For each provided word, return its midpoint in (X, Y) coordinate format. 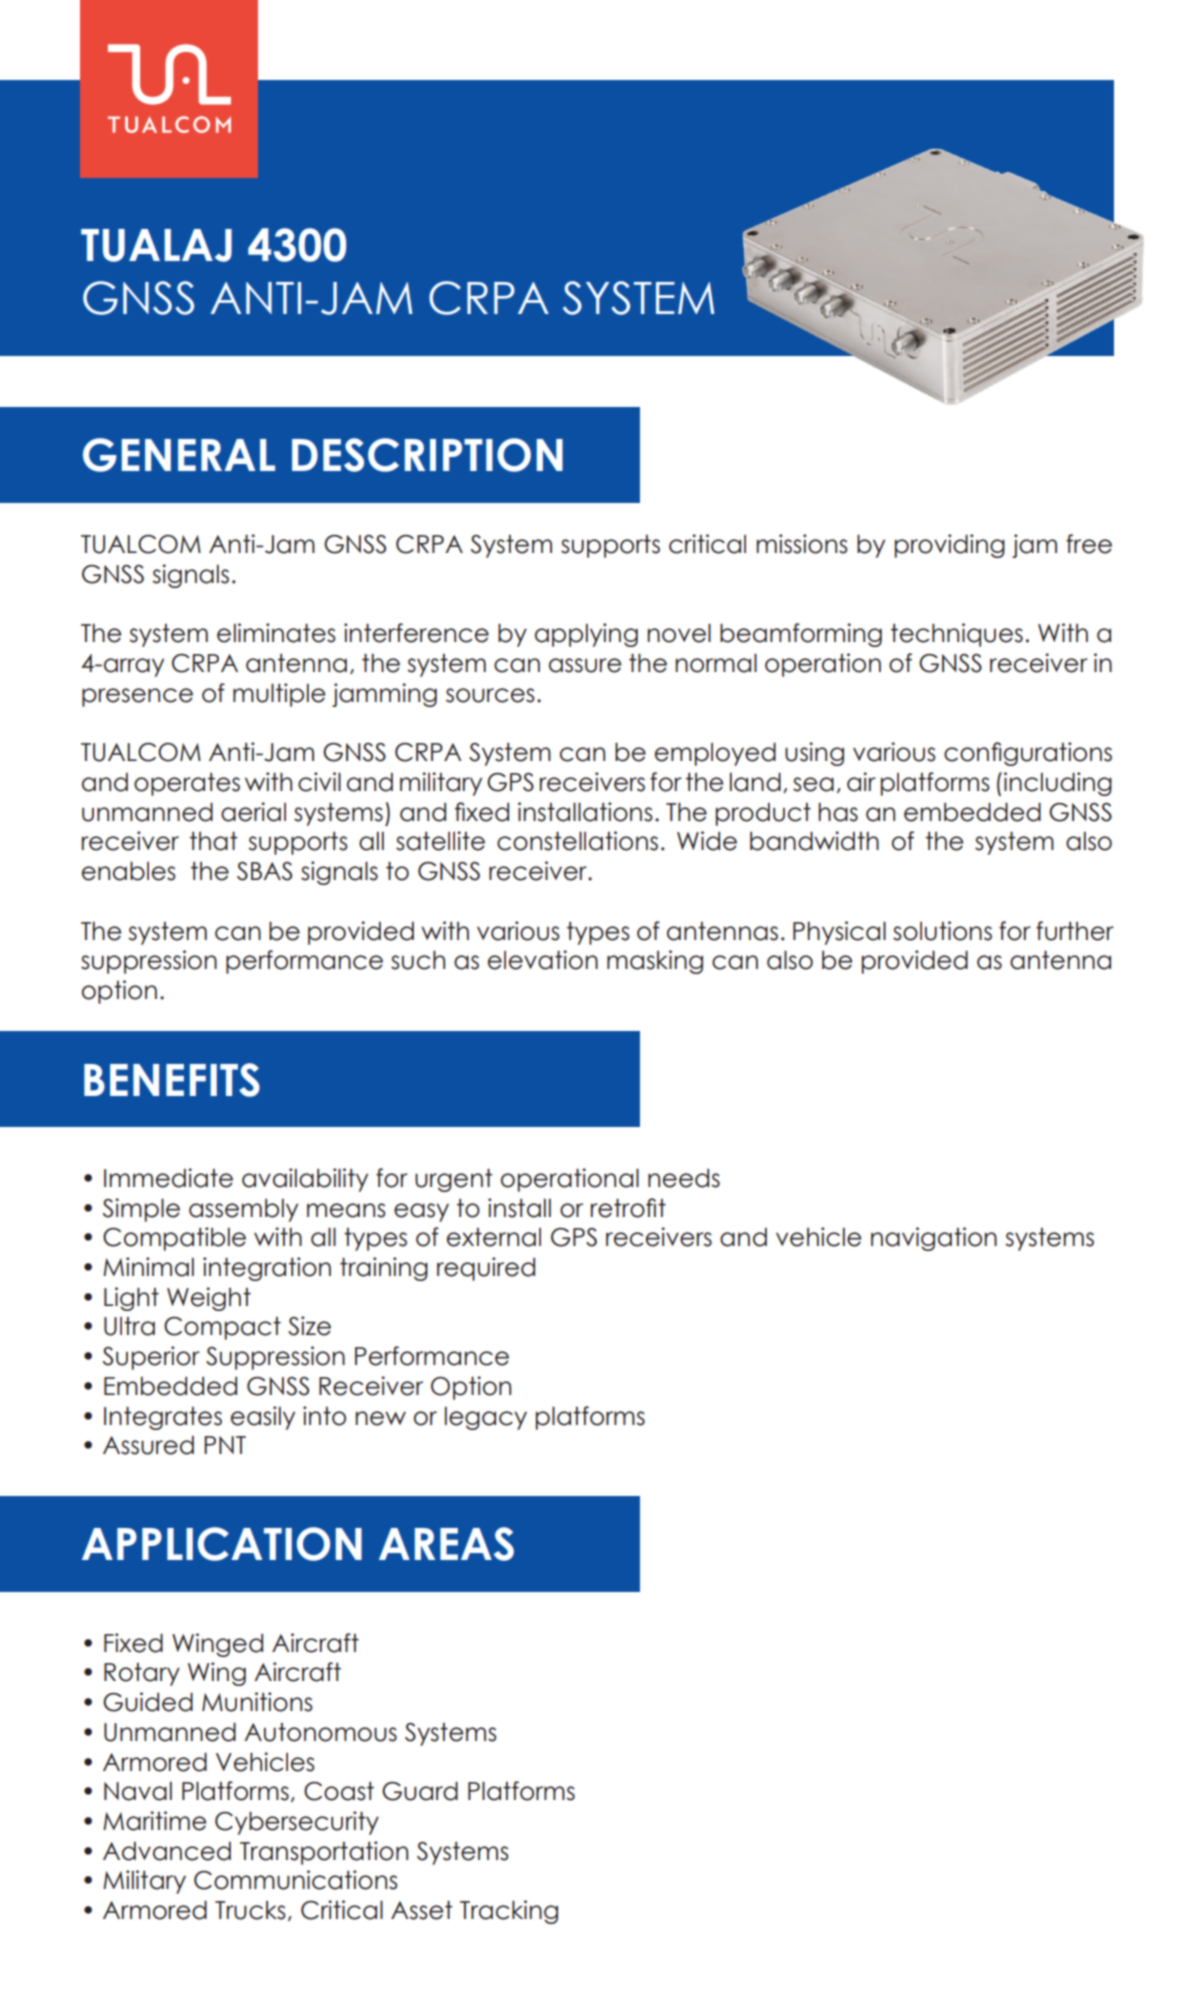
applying (586, 635)
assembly (243, 1210)
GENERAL (179, 455)
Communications (296, 1880)
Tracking (509, 1912)
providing (950, 546)
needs (684, 1178)
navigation (934, 1239)
